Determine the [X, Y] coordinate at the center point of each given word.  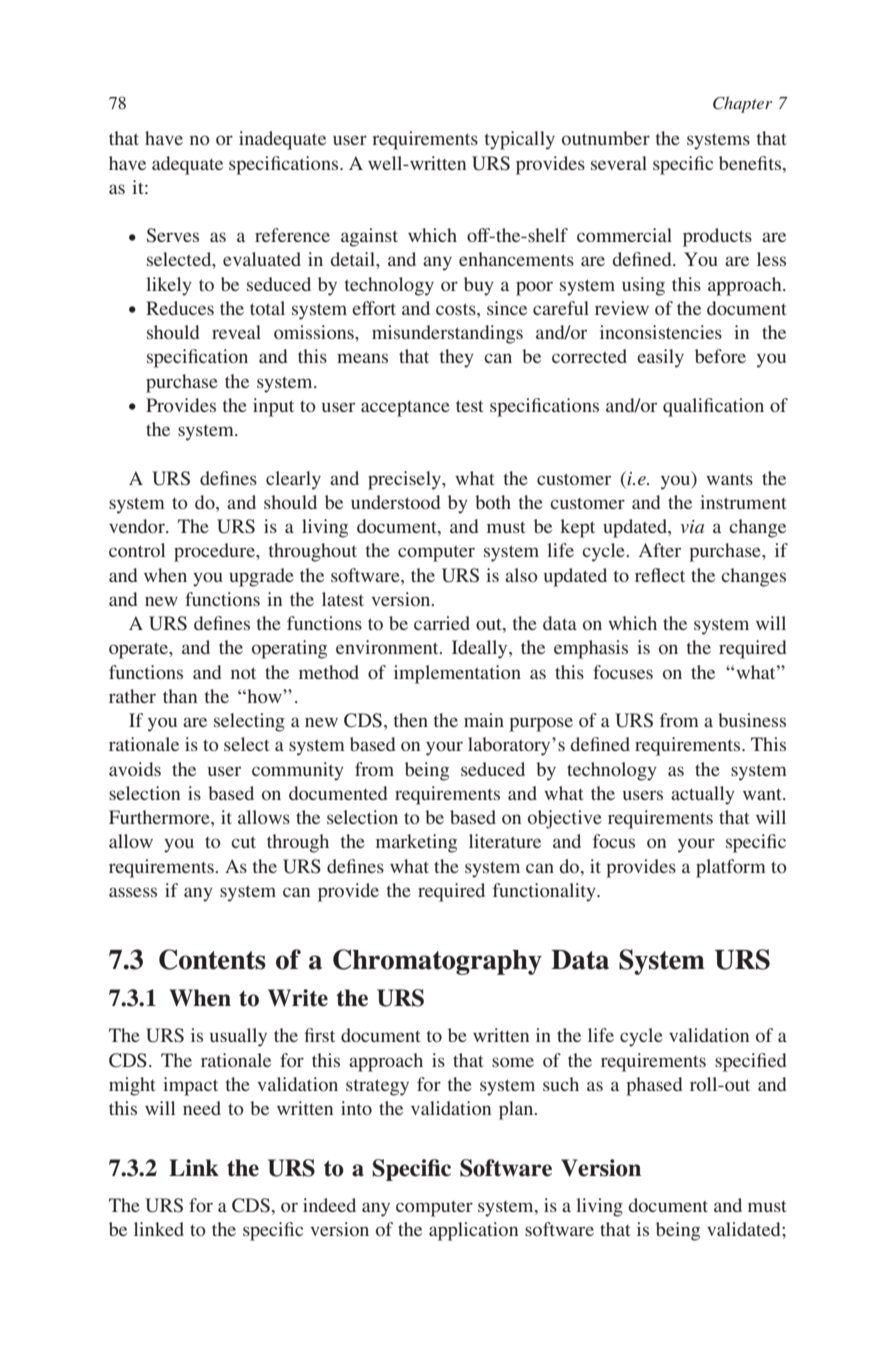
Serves [173, 235]
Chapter [742, 104]
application [473, 1231]
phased [654, 1086]
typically [520, 140]
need [202, 1108]
